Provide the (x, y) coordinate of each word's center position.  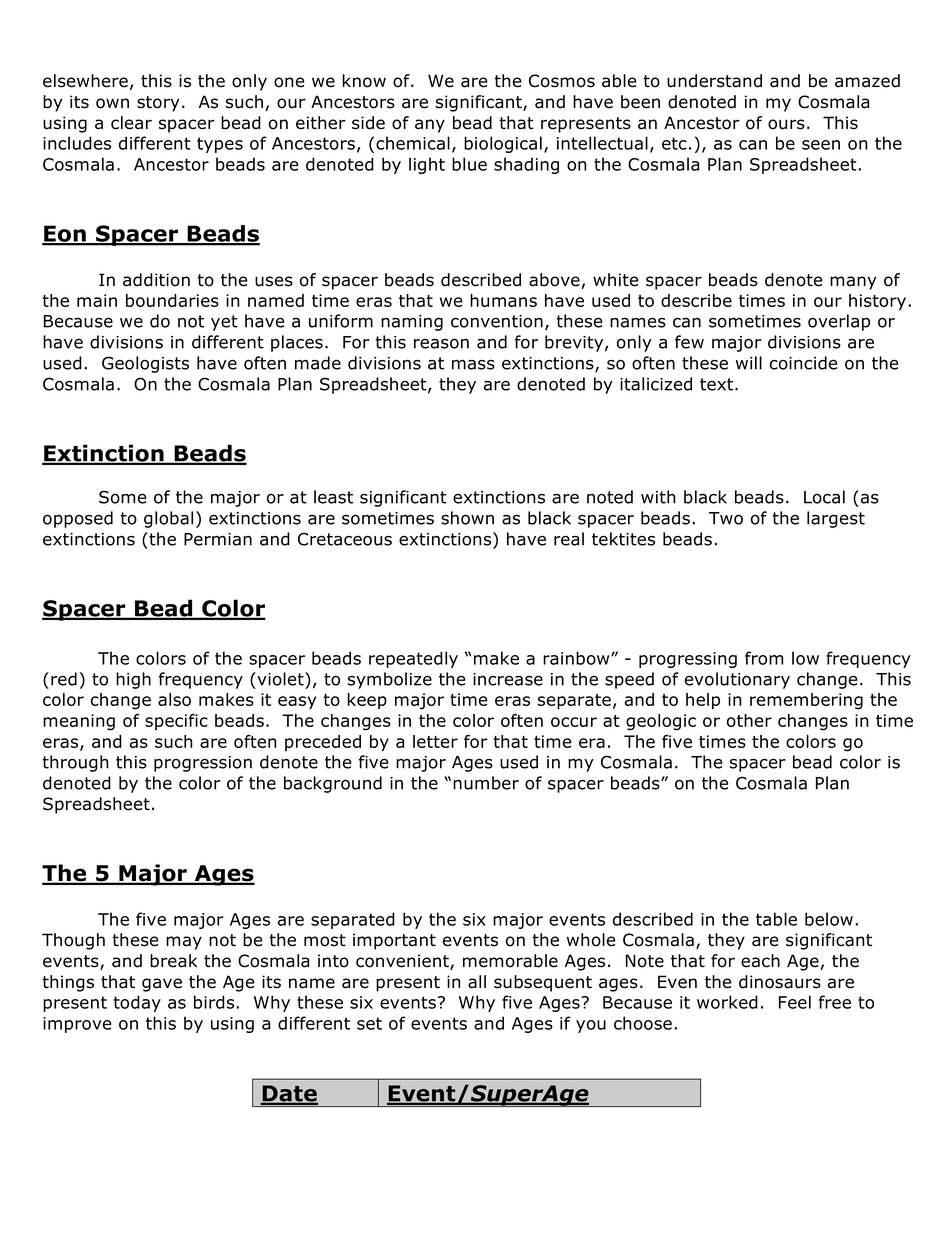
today (137, 1003)
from (764, 658)
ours (786, 124)
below (829, 919)
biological (503, 144)
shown (467, 518)
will (749, 363)
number (486, 783)
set (369, 1023)
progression (203, 764)
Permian (218, 539)
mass (473, 365)
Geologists (145, 364)
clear (131, 123)
